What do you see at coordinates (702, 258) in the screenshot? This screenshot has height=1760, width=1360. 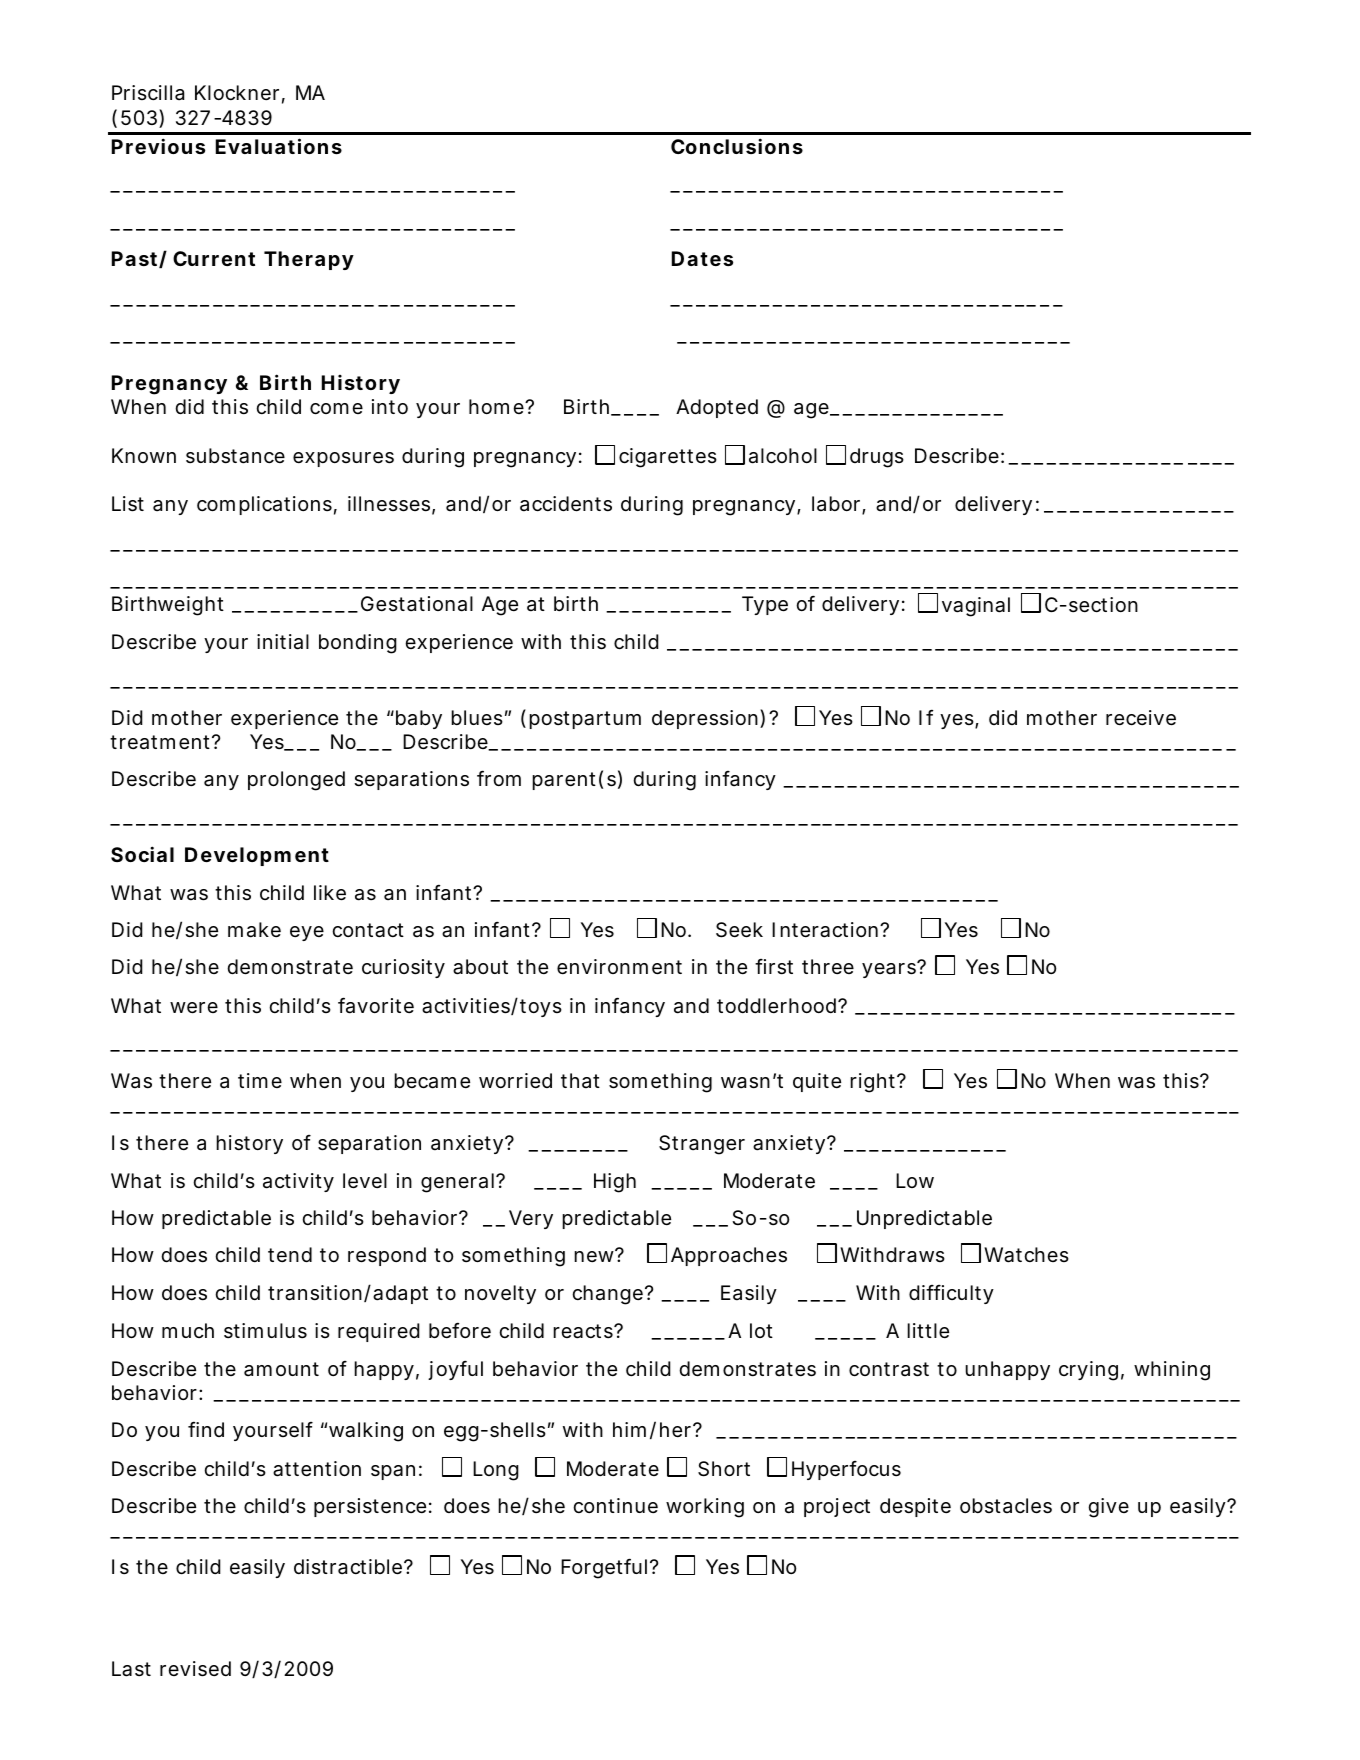 I see `Dates` at bounding box center [702, 258].
